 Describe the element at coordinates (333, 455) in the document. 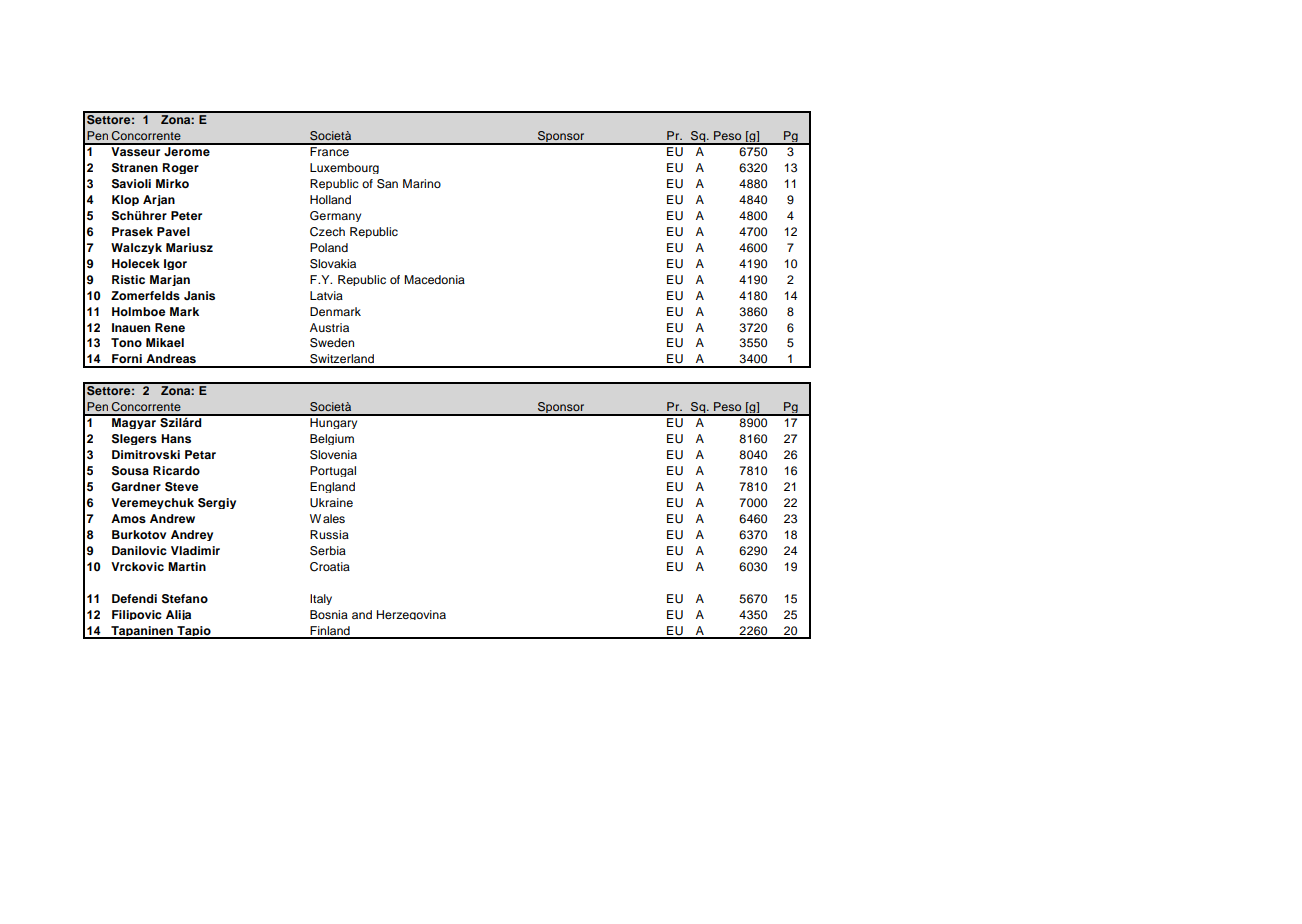

I see `Slovenia` at that location.
